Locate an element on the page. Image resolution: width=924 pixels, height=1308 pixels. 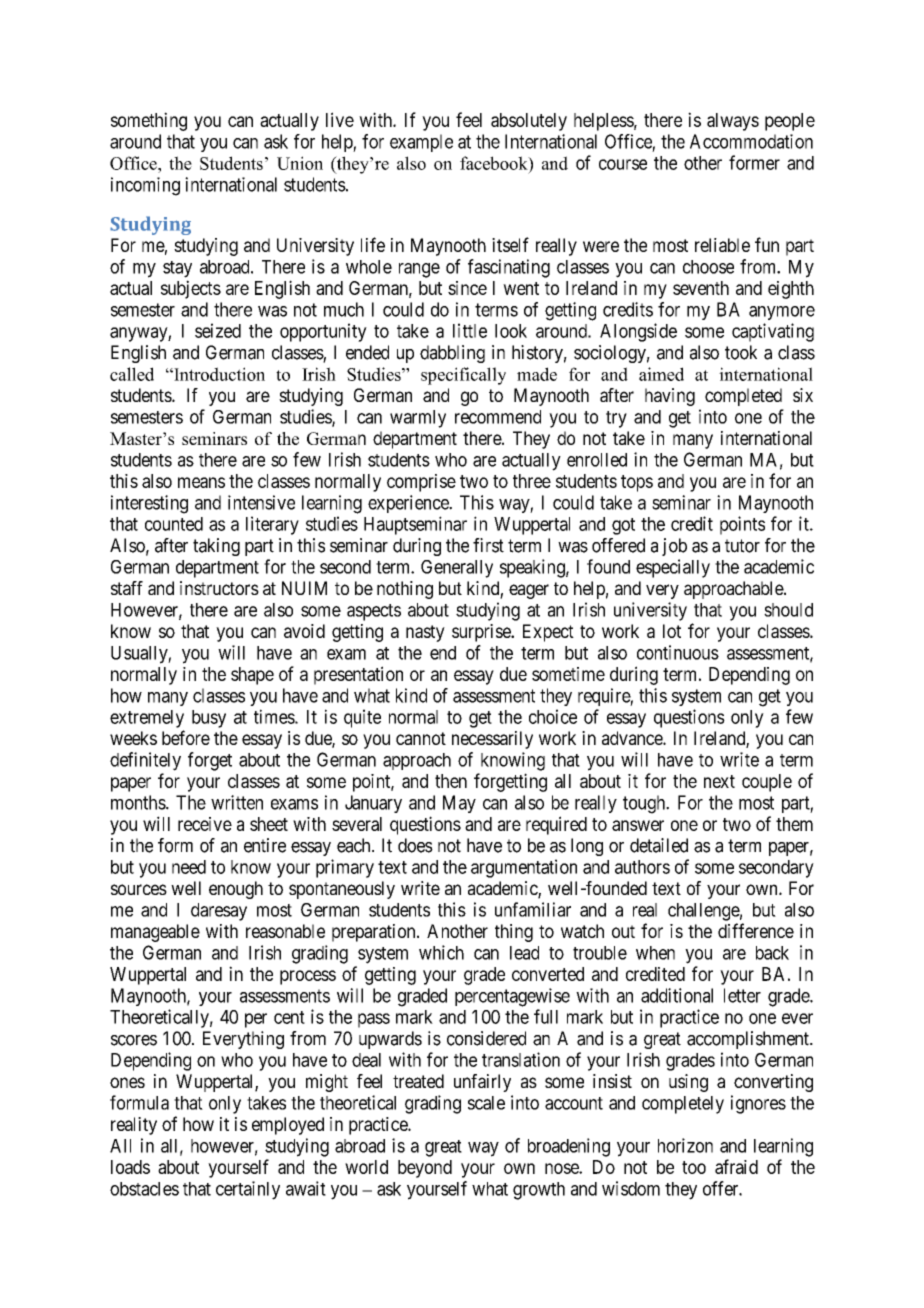
specifically is located at coordinates (463, 376).
